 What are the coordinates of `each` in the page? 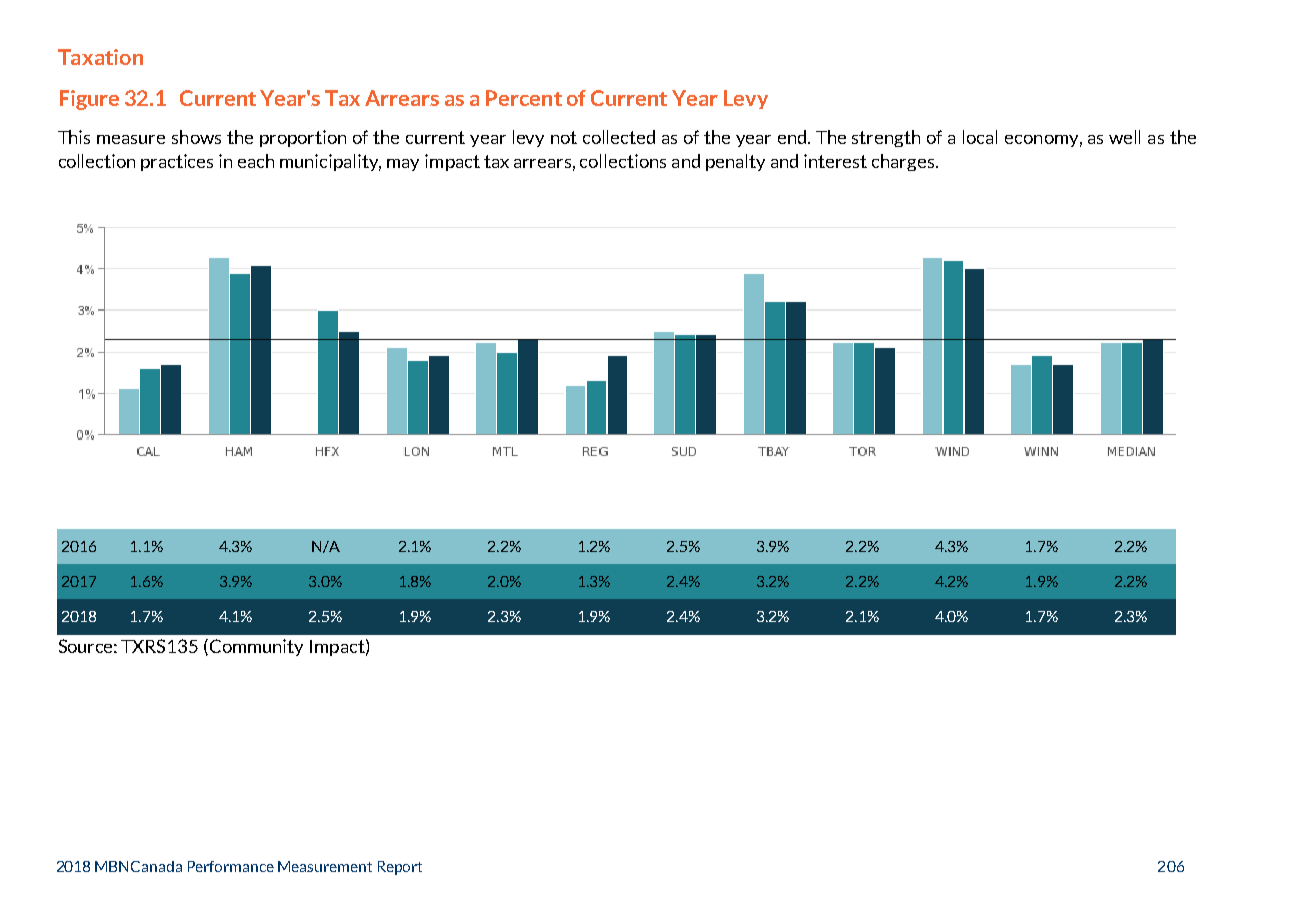 It's located at (256, 161).
